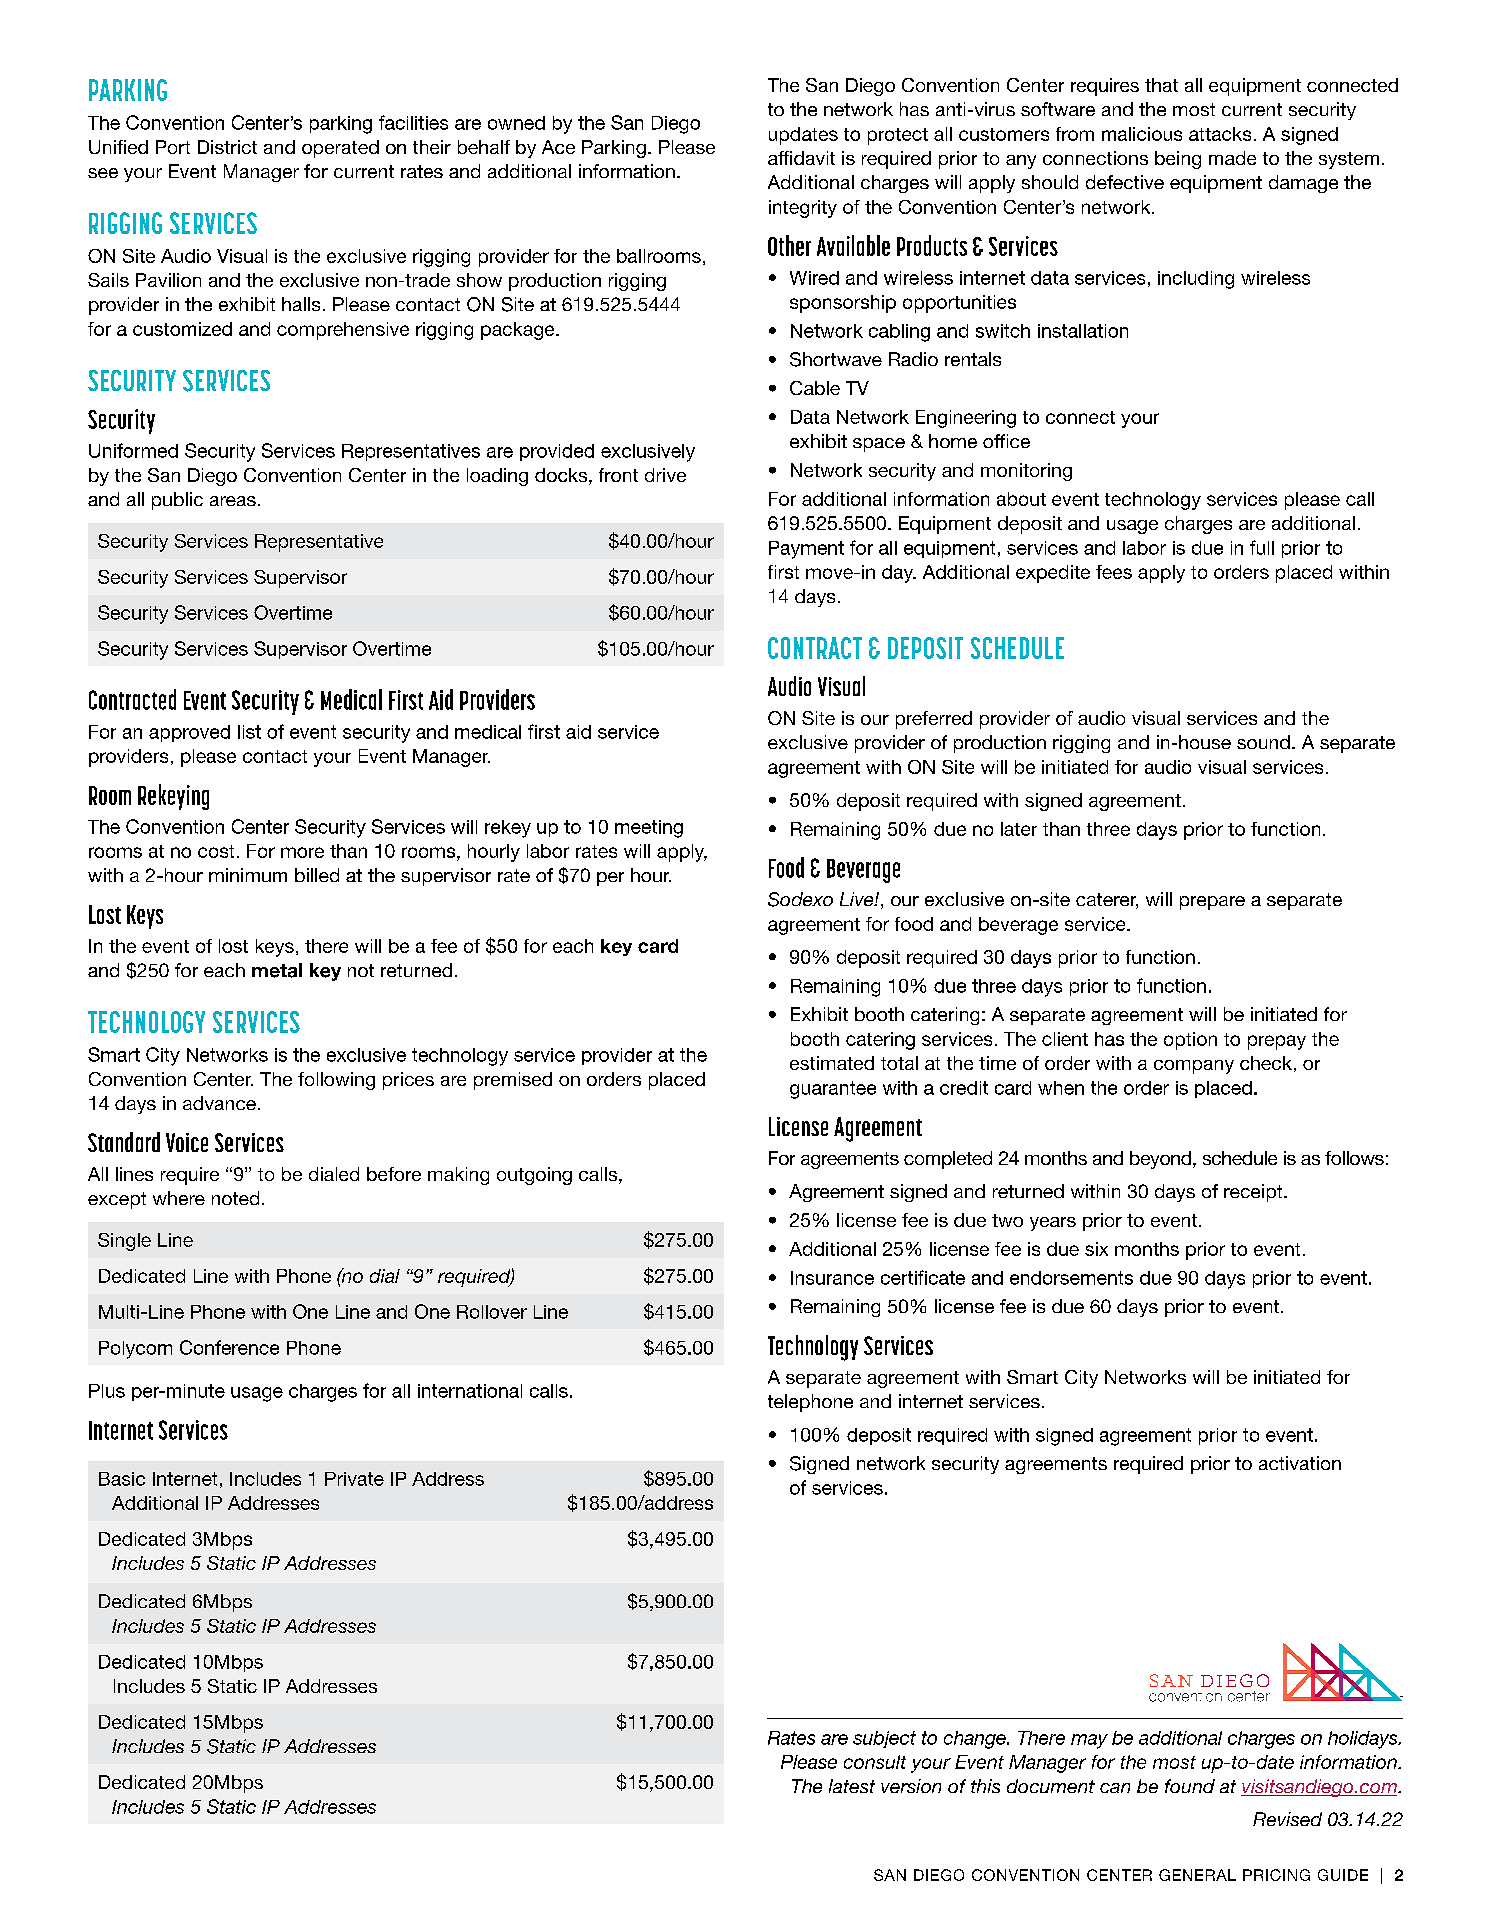 The image size is (1491, 1930). Describe the element at coordinates (1190, 1786) in the screenshot. I see `found` at that location.
